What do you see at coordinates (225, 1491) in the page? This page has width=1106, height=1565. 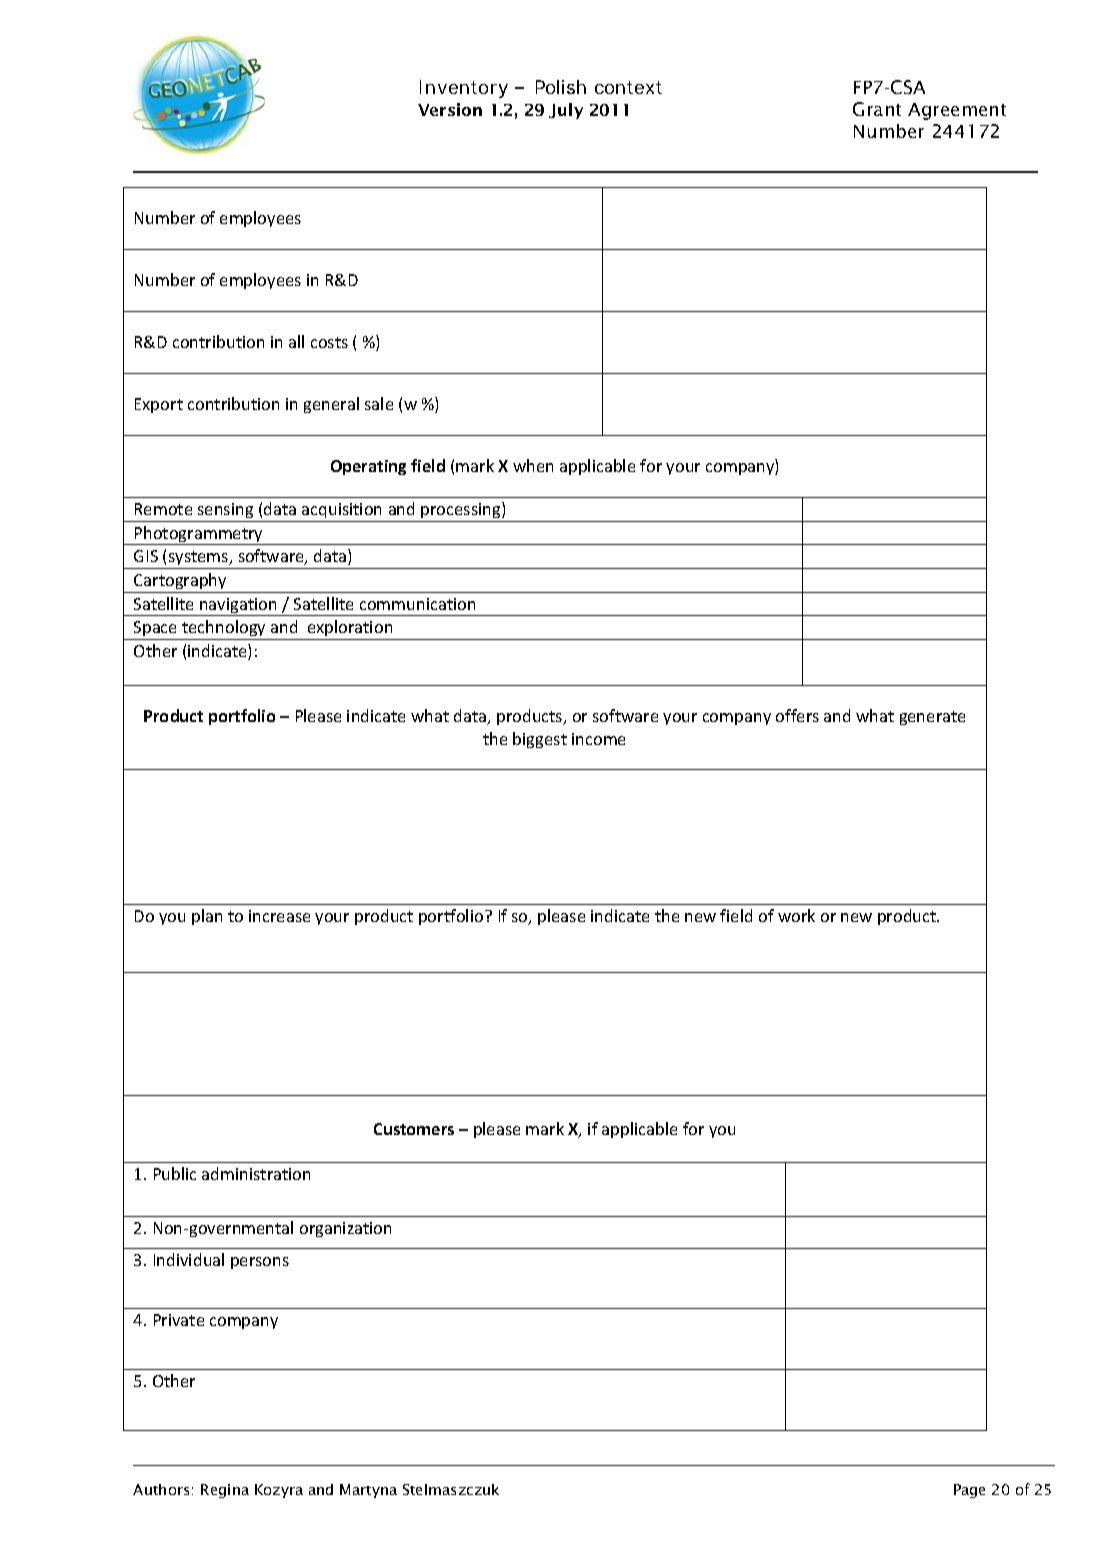 I see `Regina` at bounding box center [225, 1491].
